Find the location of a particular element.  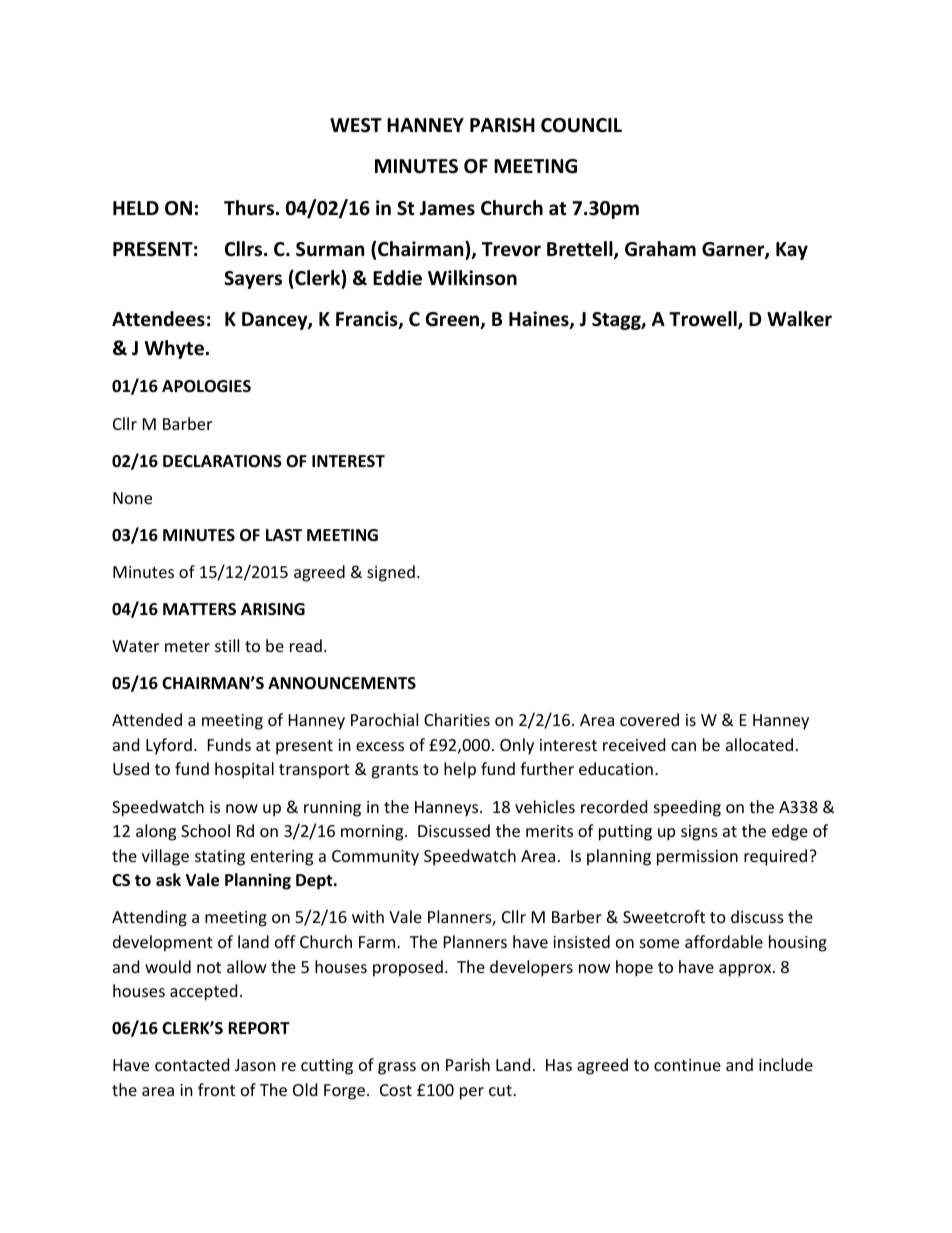

Haines is located at coordinates (540, 320).
